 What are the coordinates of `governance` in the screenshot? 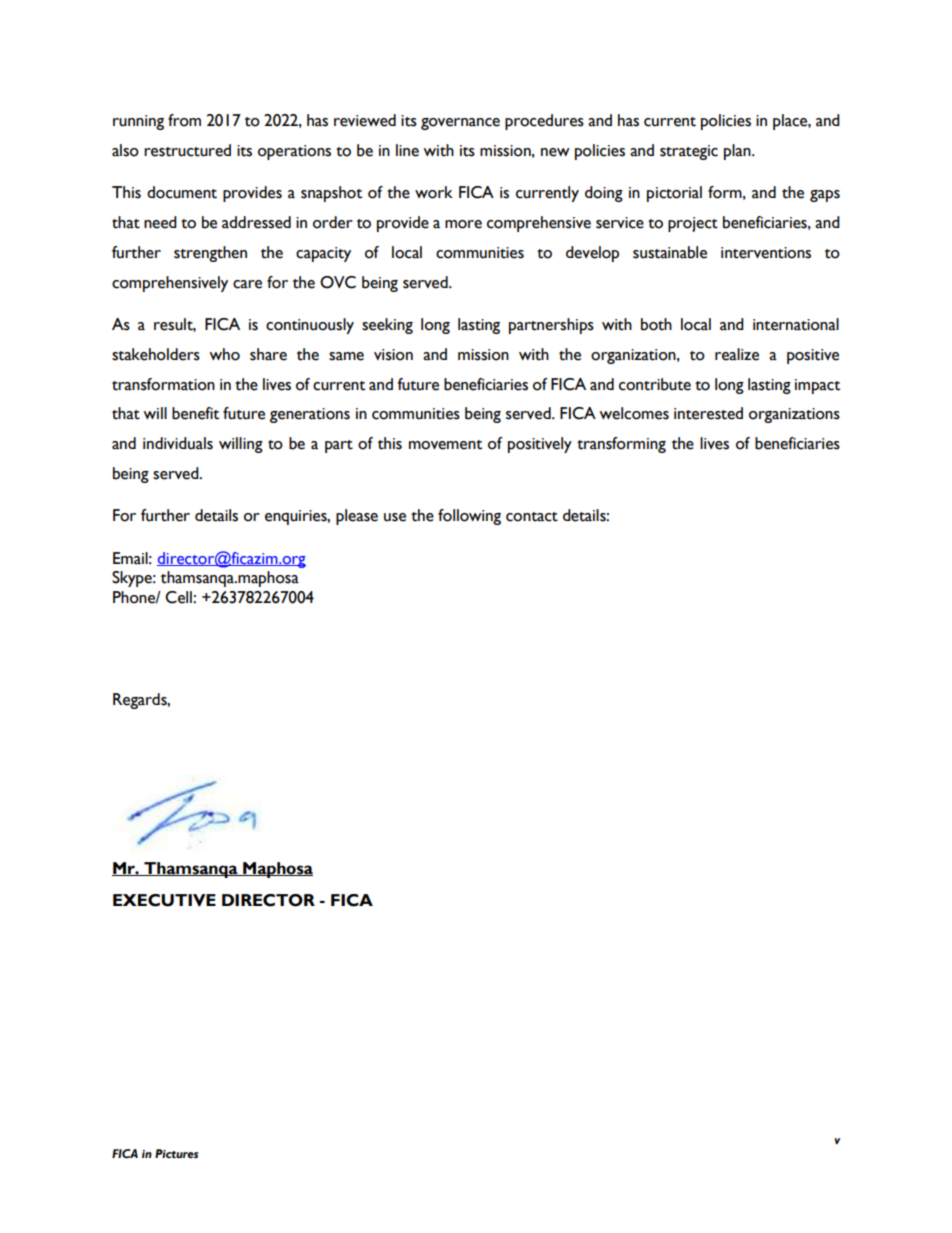 It's located at (460, 124).
